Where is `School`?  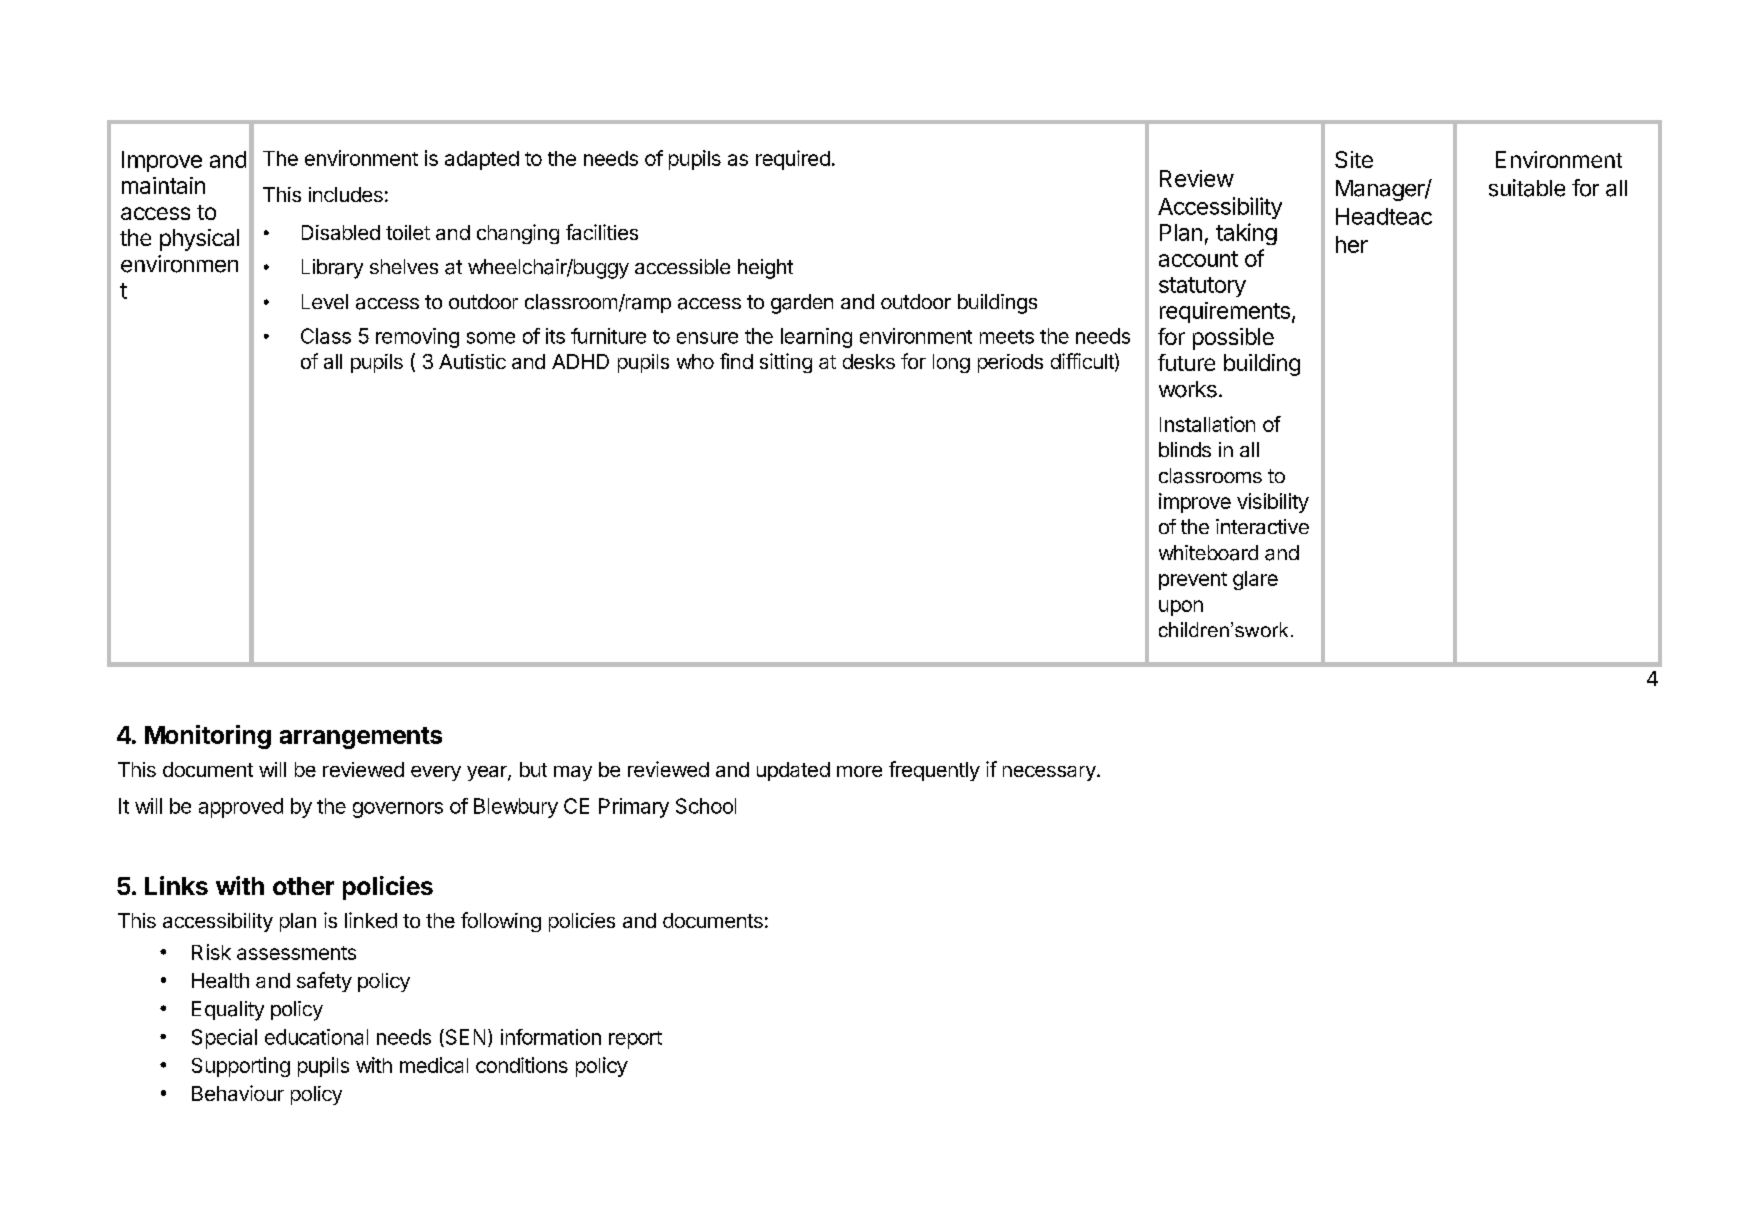
School is located at coordinates (706, 806).
